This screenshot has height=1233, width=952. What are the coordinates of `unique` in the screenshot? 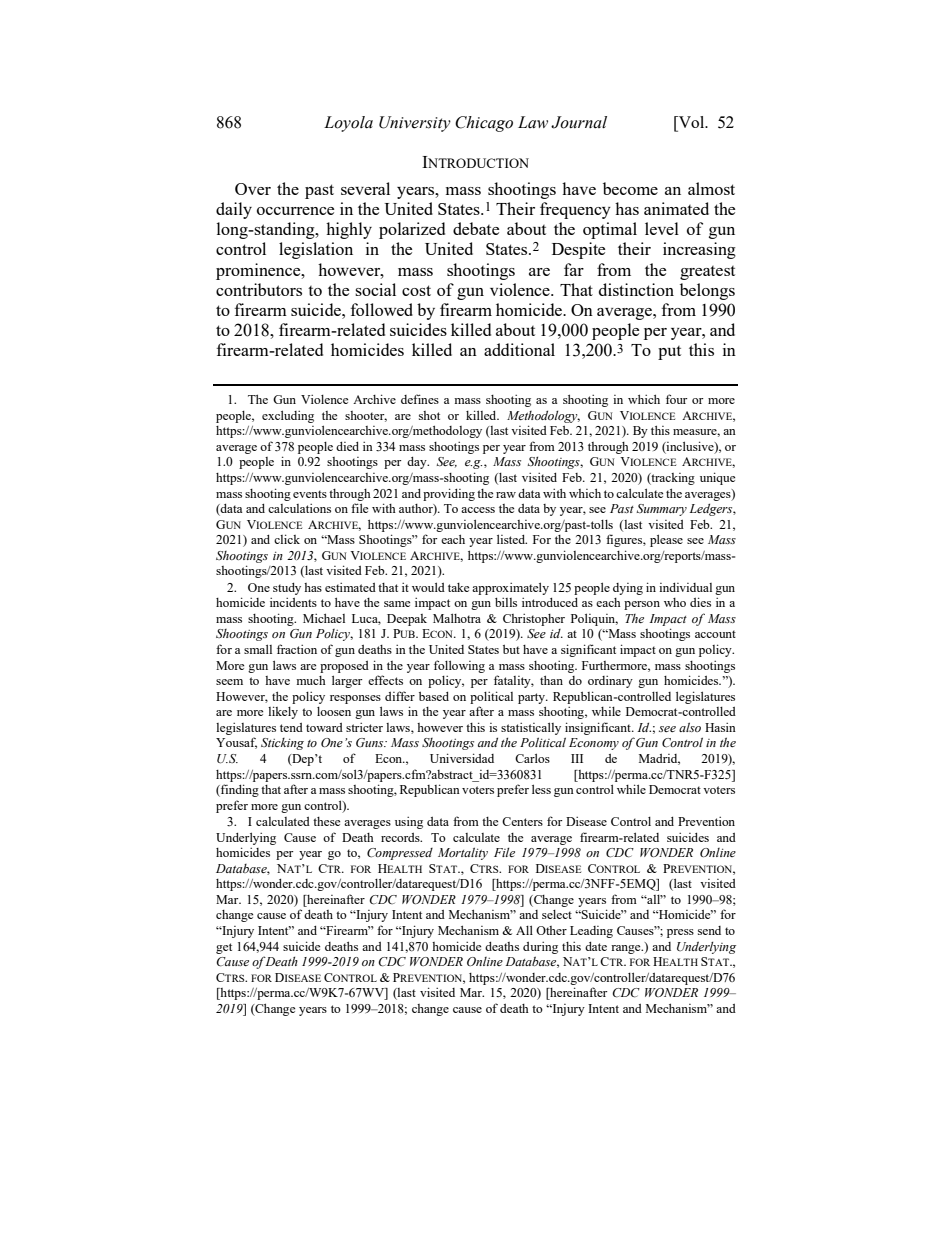 It's located at (717, 478).
